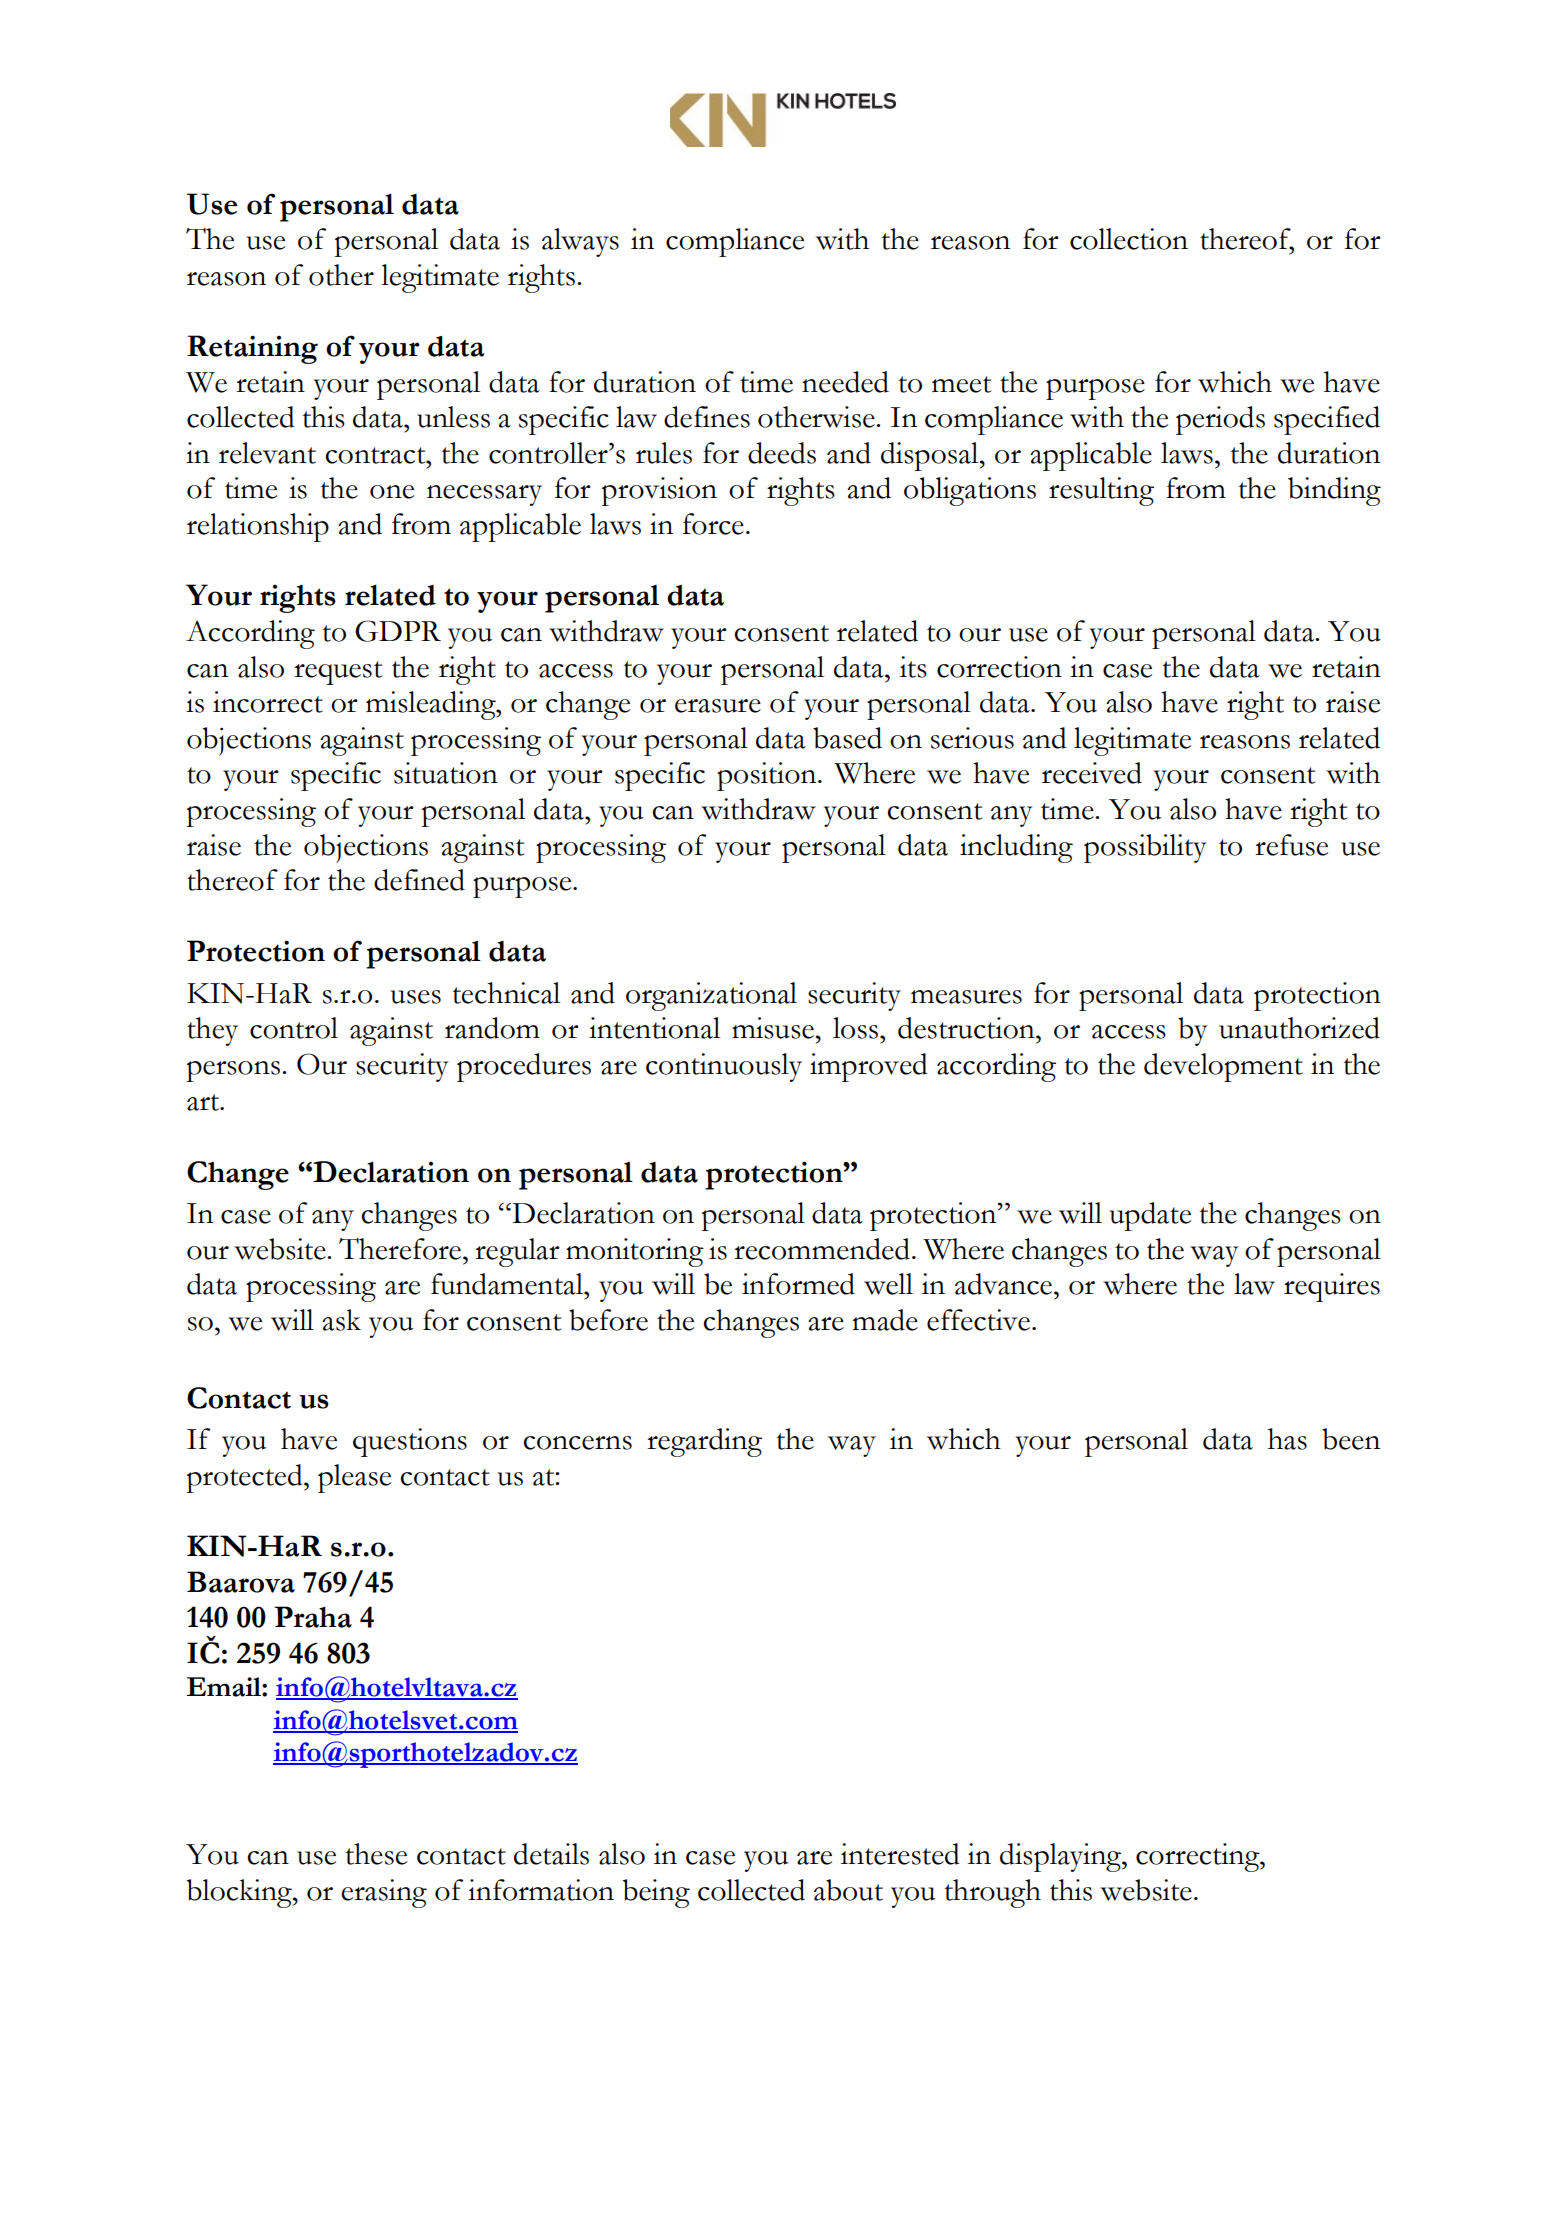 This screenshot has width=1567, height=2217. Describe the element at coordinates (453, 417) in the screenshot. I see `unless` at that location.
